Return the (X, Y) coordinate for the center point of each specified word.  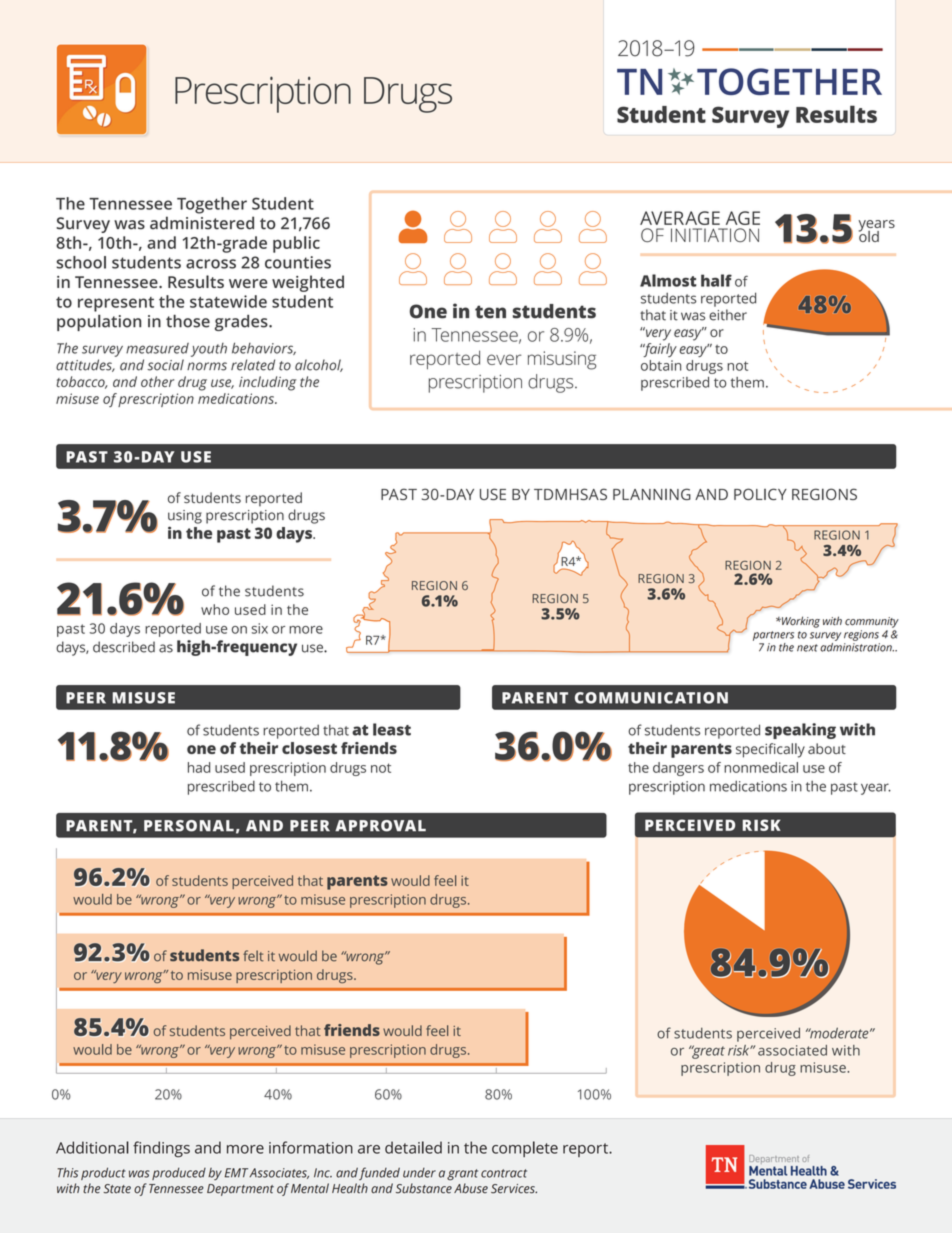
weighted (308, 283)
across (211, 264)
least (392, 729)
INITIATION (715, 235)
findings (161, 1149)
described (124, 647)
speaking (800, 731)
